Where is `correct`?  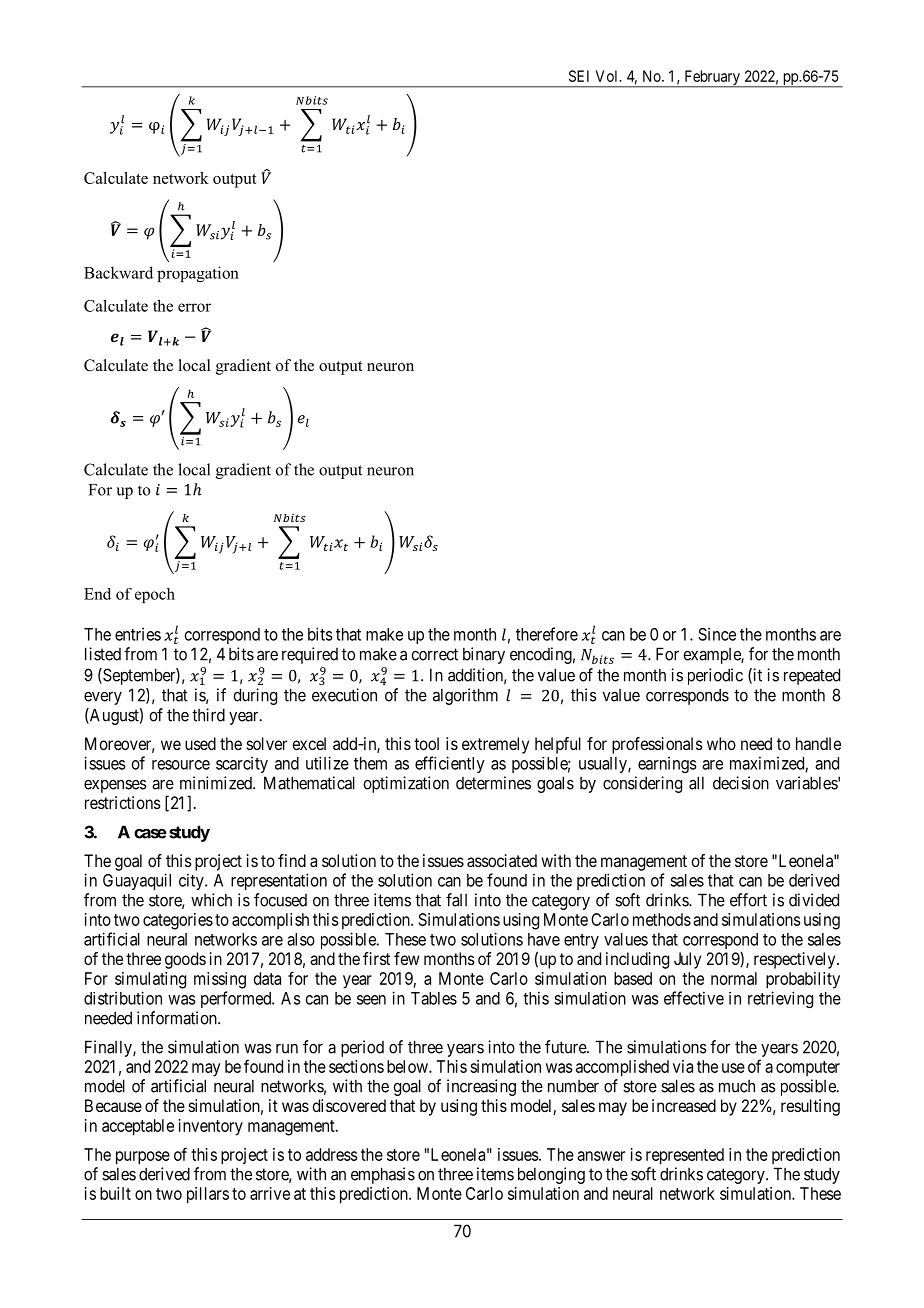
correct is located at coordinates (434, 654).
